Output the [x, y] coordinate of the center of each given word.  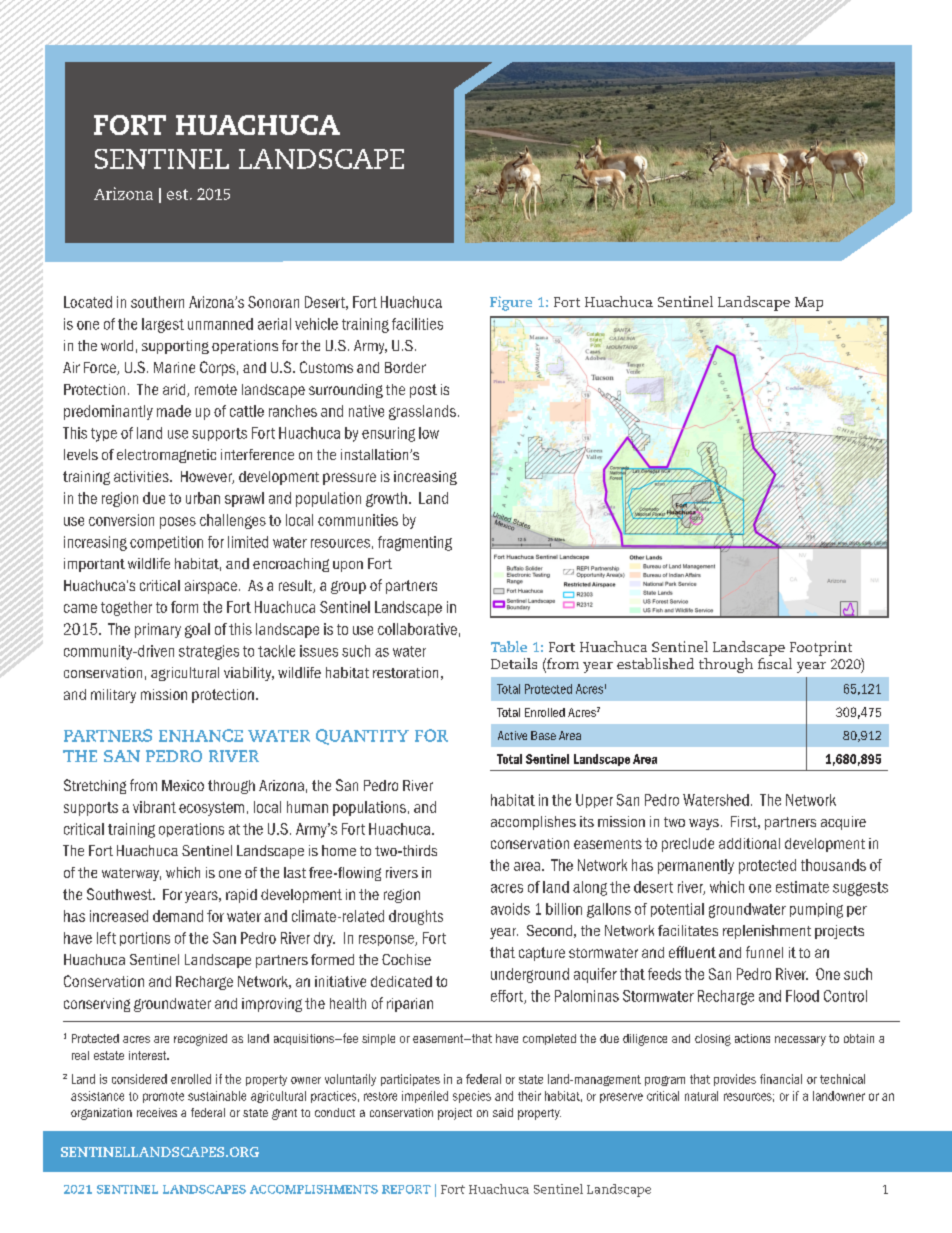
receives [157, 1112]
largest [163, 325]
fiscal [775, 663]
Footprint [821, 648]
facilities [417, 324]
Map [809, 304]
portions [145, 939]
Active [512, 735]
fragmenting [415, 543]
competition [166, 543]
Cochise [406, 959]
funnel [764, 952]
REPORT [406, 1189]
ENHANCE [201, 735]
